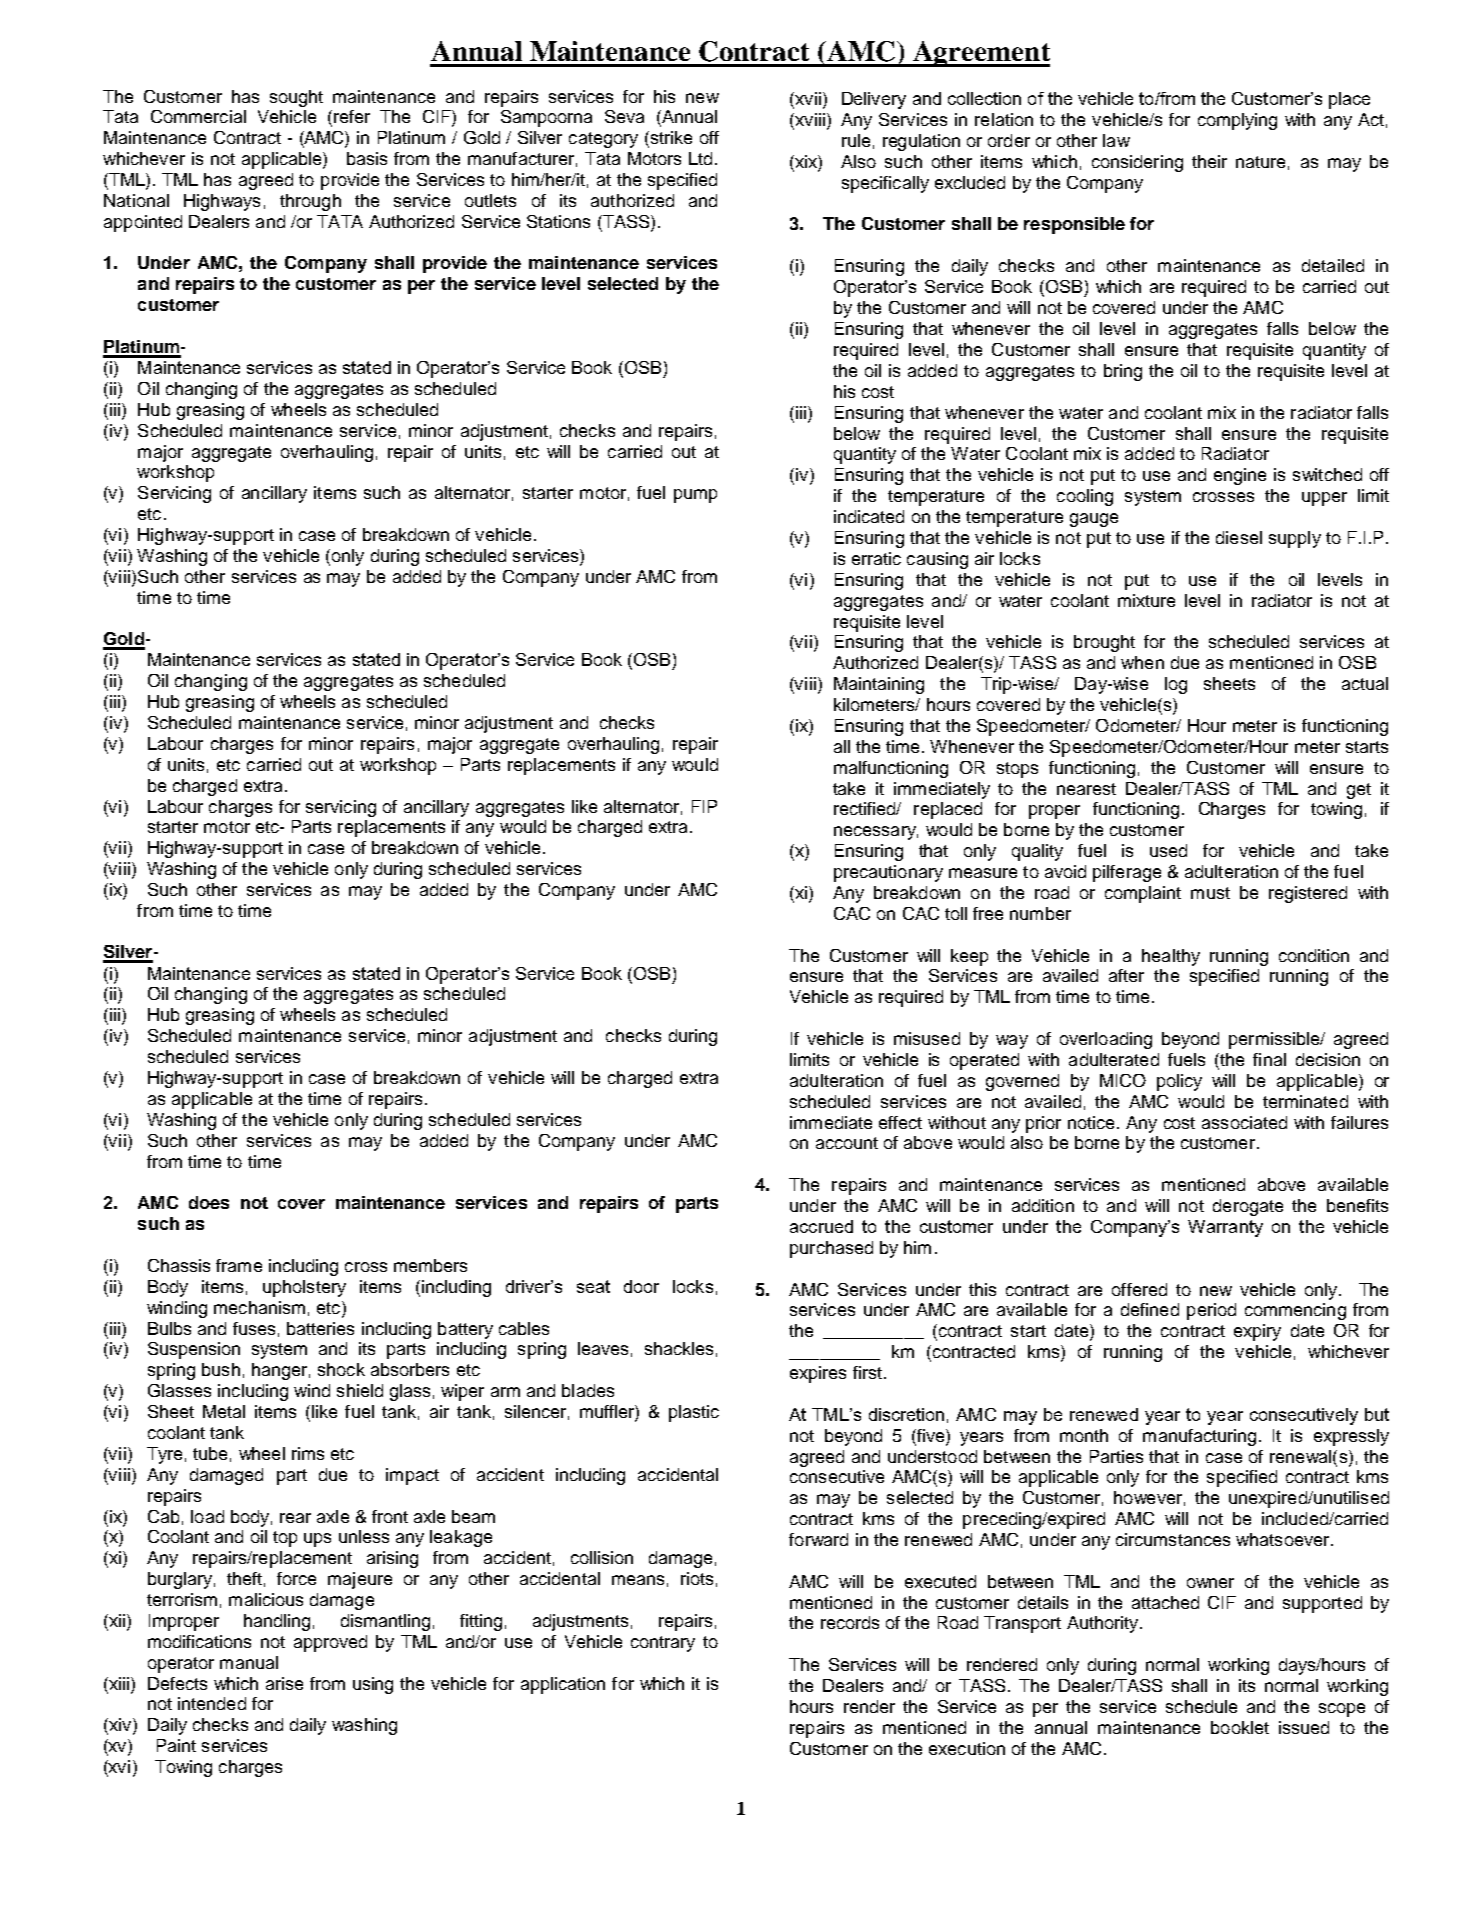  What do you see at coordinates (679, 1348) in the image?
I see `shackles` at bounding box center [679, 1348].
